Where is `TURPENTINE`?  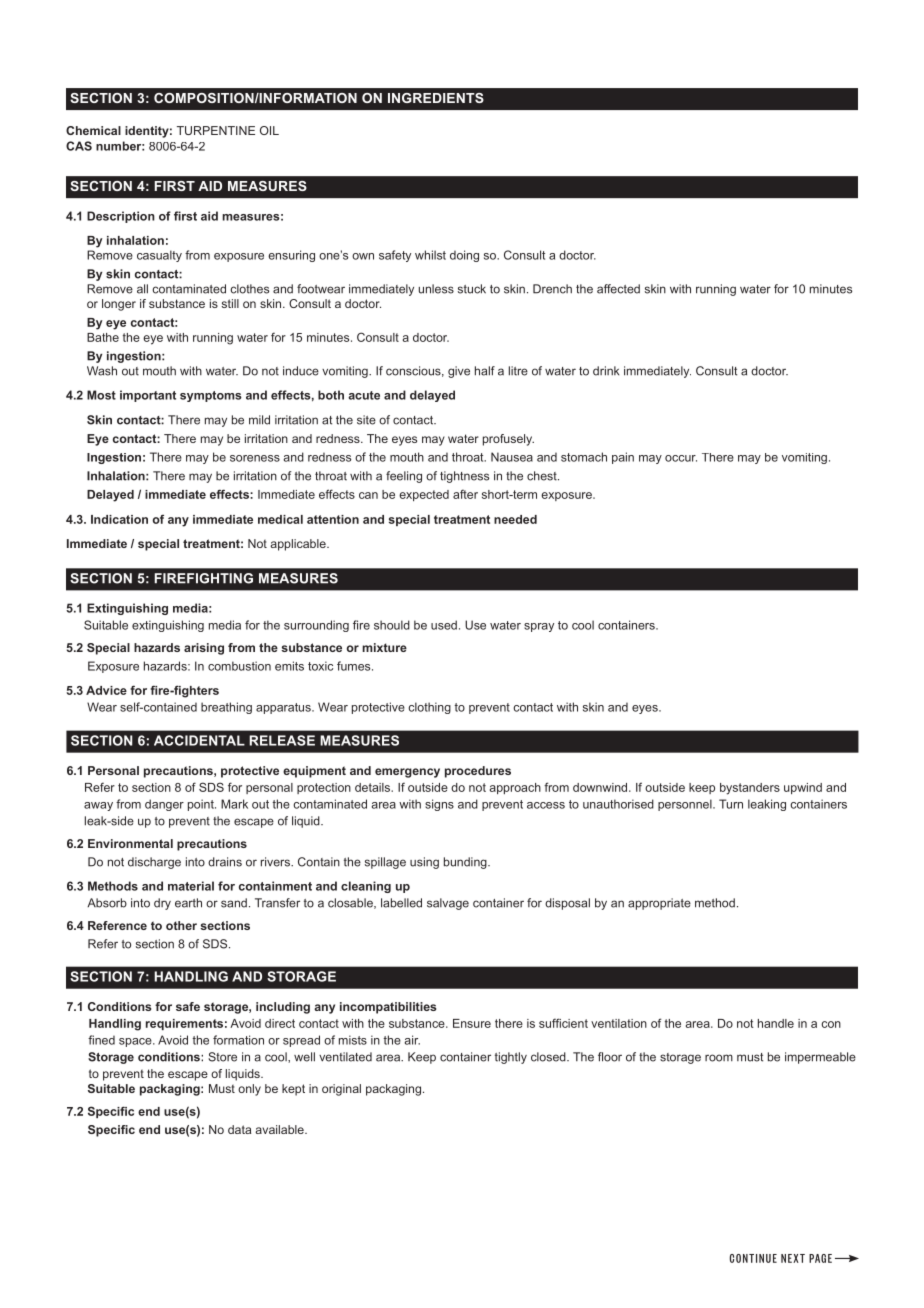 TURPENTINE is located at coordinates (216, 130).
